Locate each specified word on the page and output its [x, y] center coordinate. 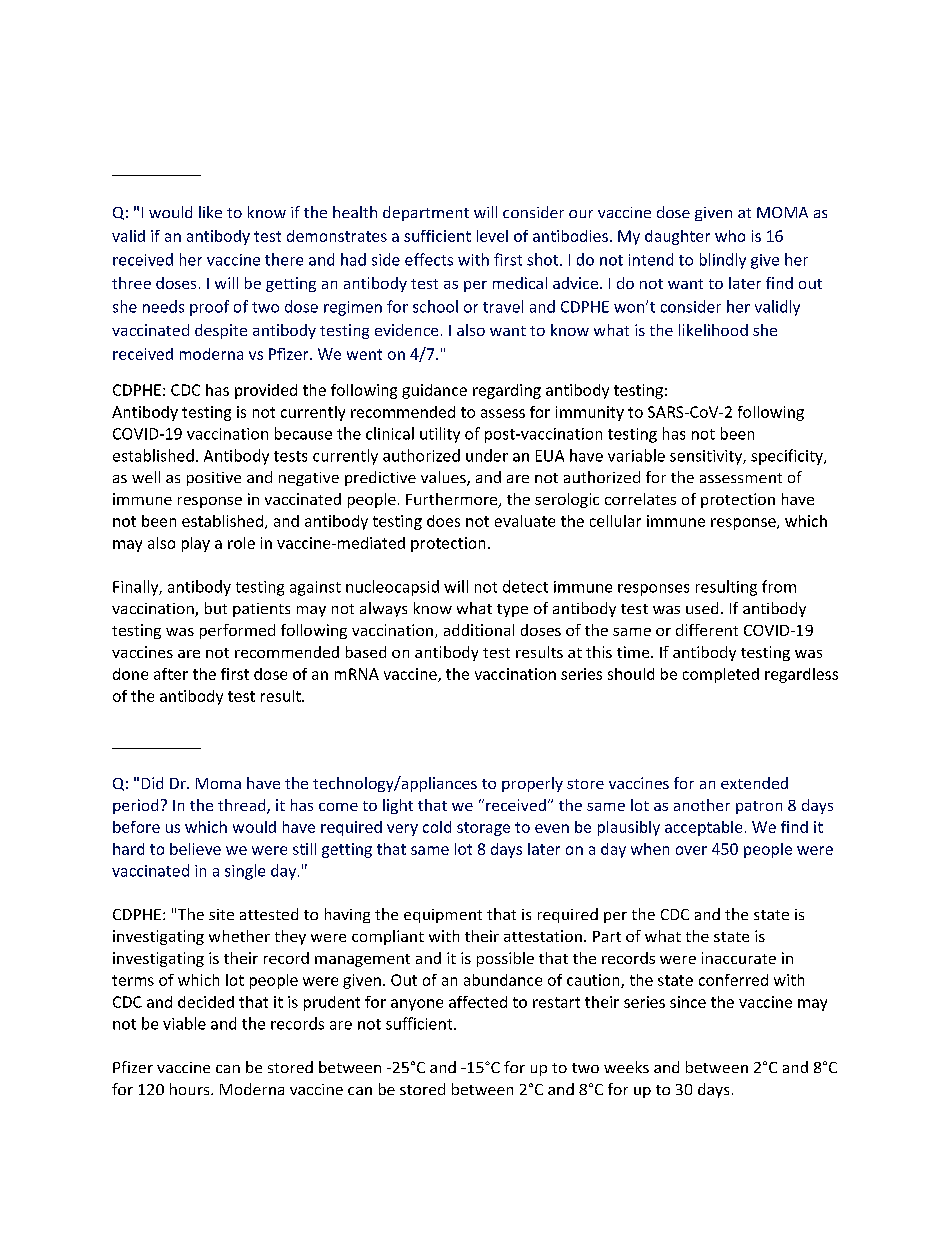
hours [191, 1089]
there [284, 259]
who [730, 236]
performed [237, 631]
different [707, 630]
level [492, 236]
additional [479, 630]
